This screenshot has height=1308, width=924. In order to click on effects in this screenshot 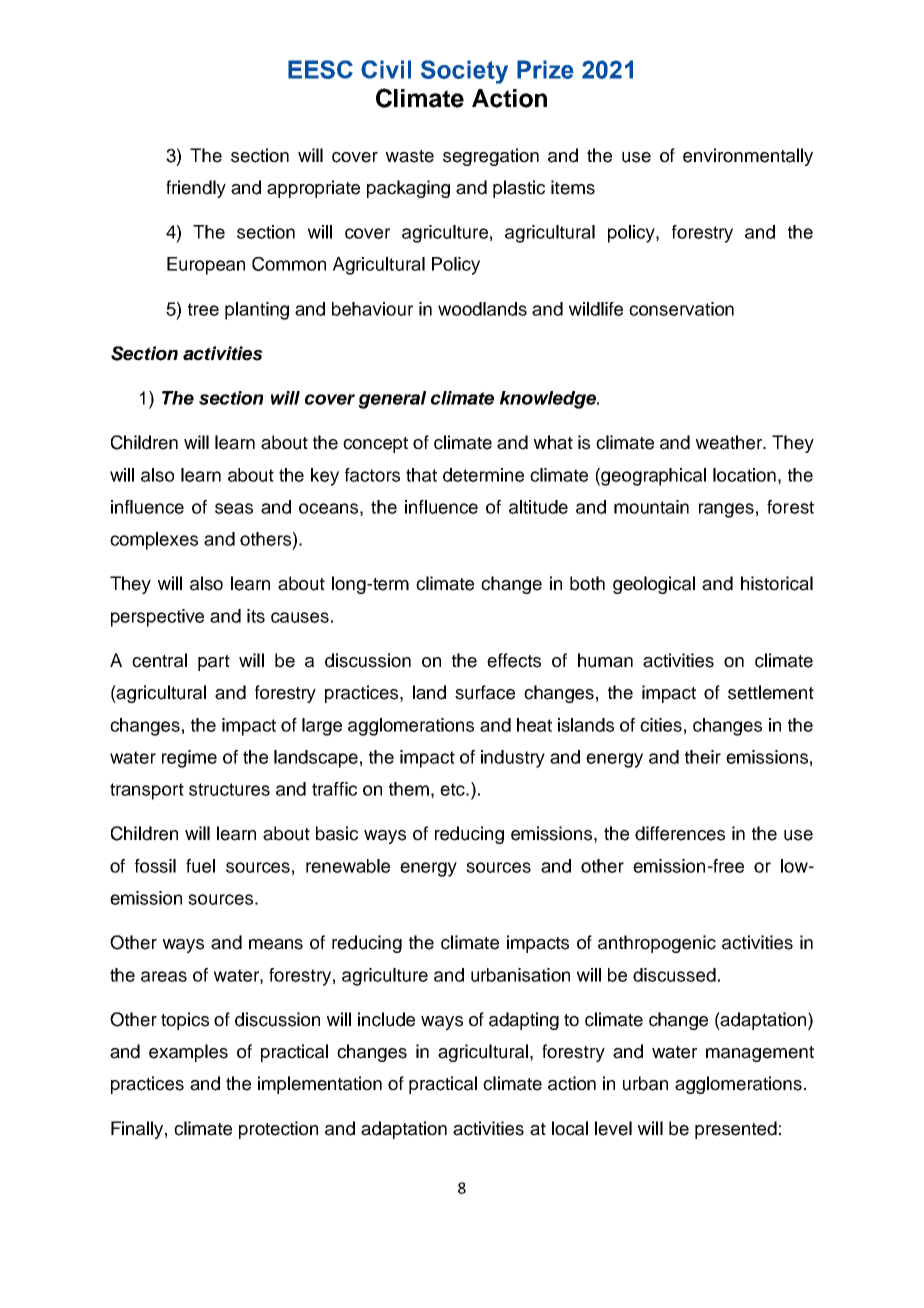, I will do `click(514, 660)`.
